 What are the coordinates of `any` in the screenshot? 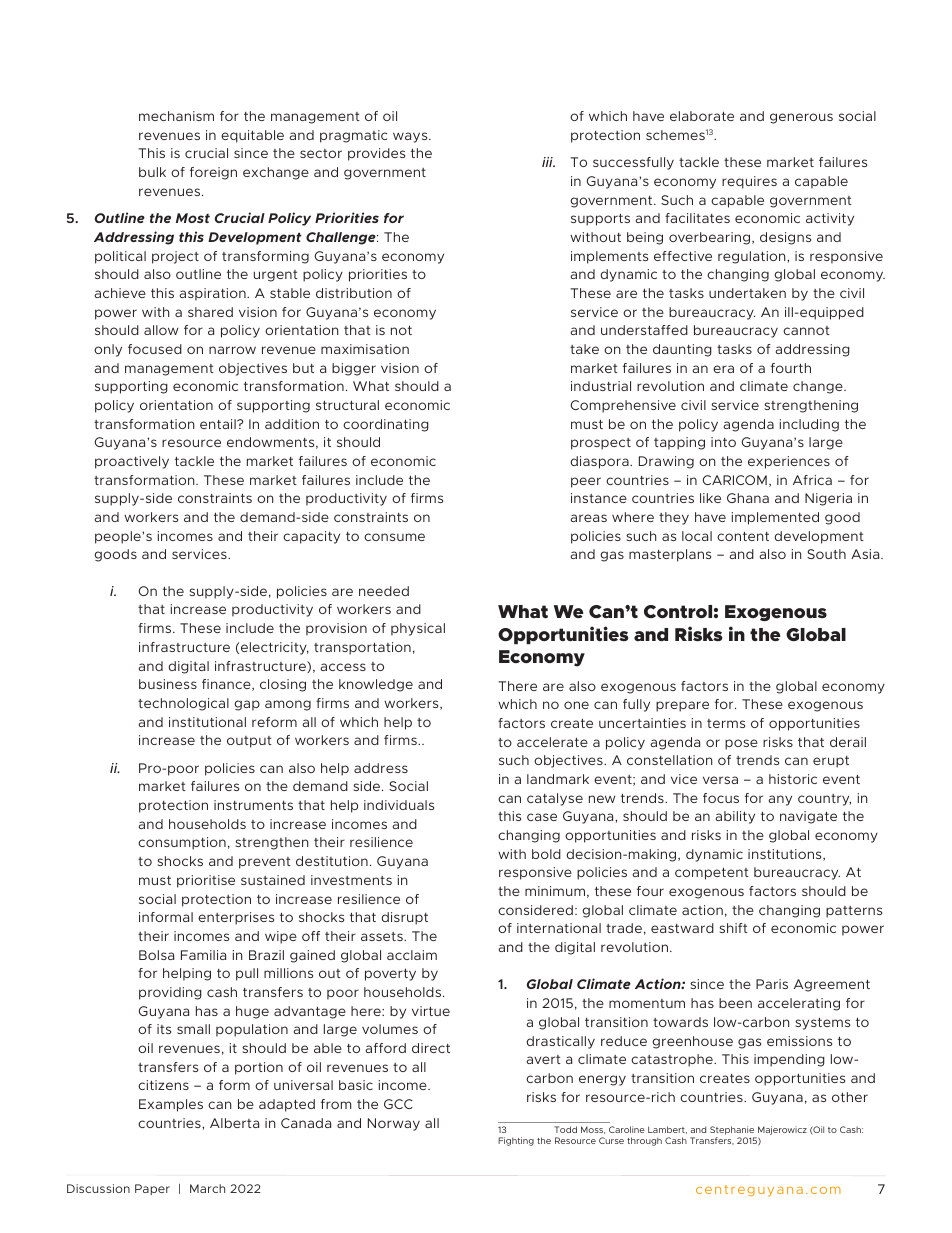 It's located at (780, 800).
